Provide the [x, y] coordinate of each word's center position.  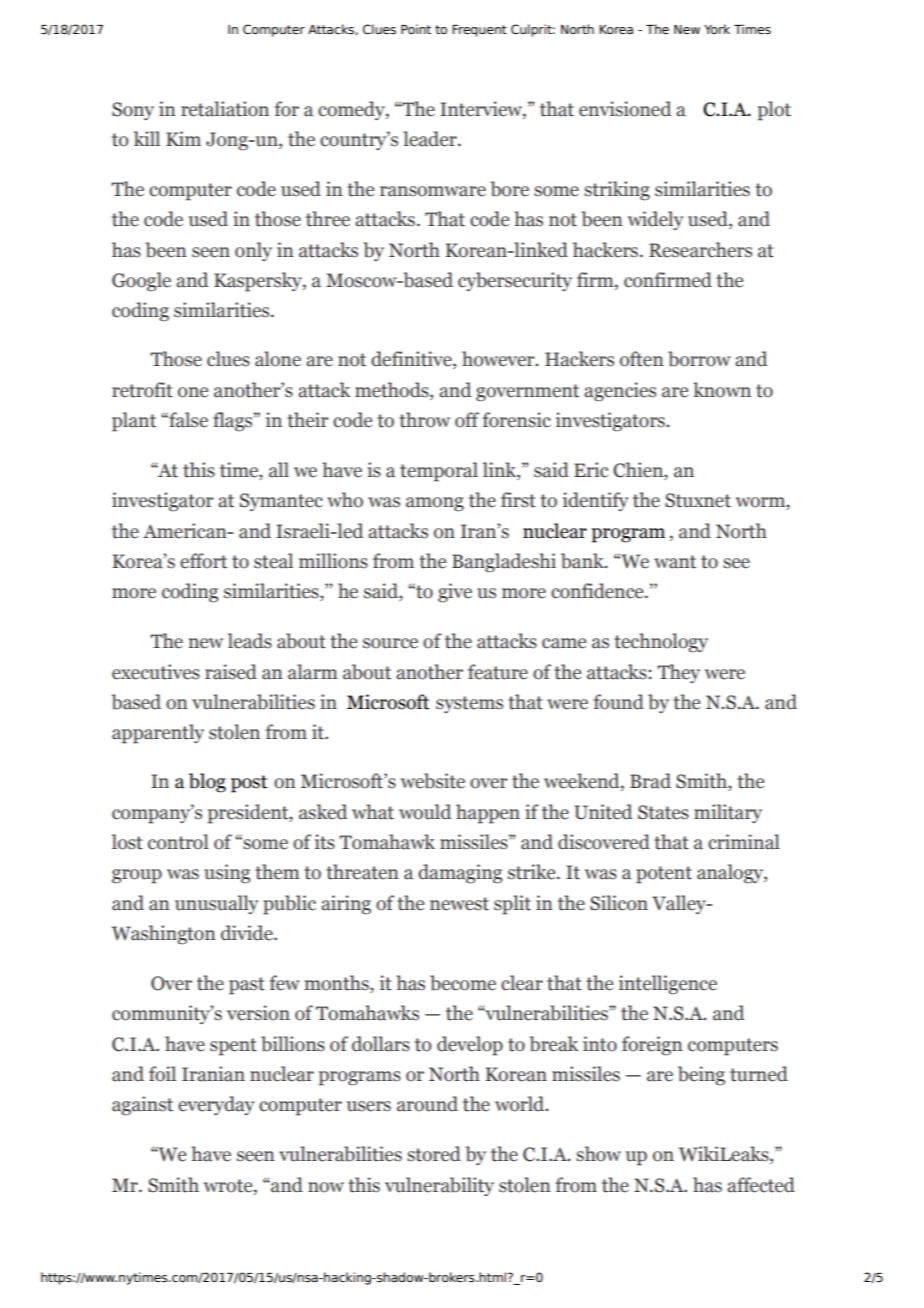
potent [664, 875]
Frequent [479, 31]
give [455, 593]
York [717, 29]
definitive [412, 360]
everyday [216, 1105]
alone [278, 359]
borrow [699, 359]
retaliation [225, 109]
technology [661, 643]
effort [203, 561]
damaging [460, 874]
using [227, 874]
